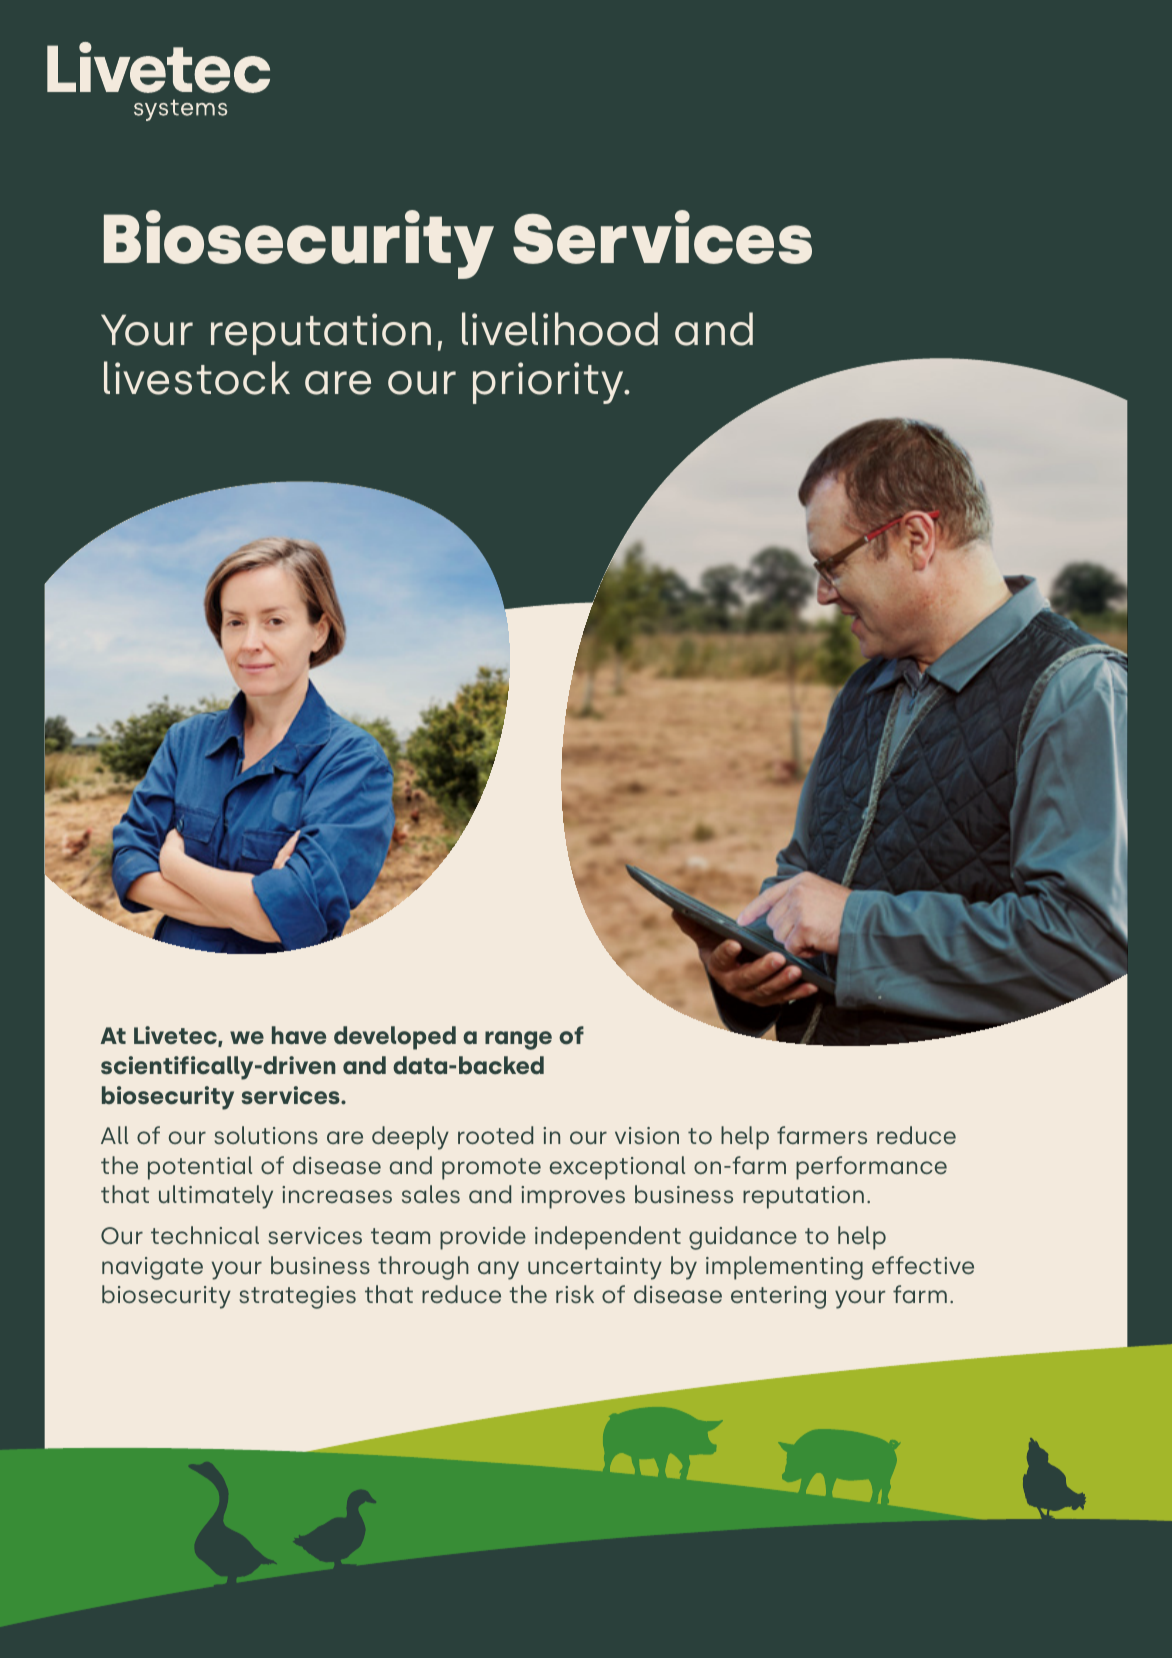 This document has width=1172, height=1658. What do you see at coordinates (647, 1135) in the document?
I see `vision` at bounding box center [647, 1135].
